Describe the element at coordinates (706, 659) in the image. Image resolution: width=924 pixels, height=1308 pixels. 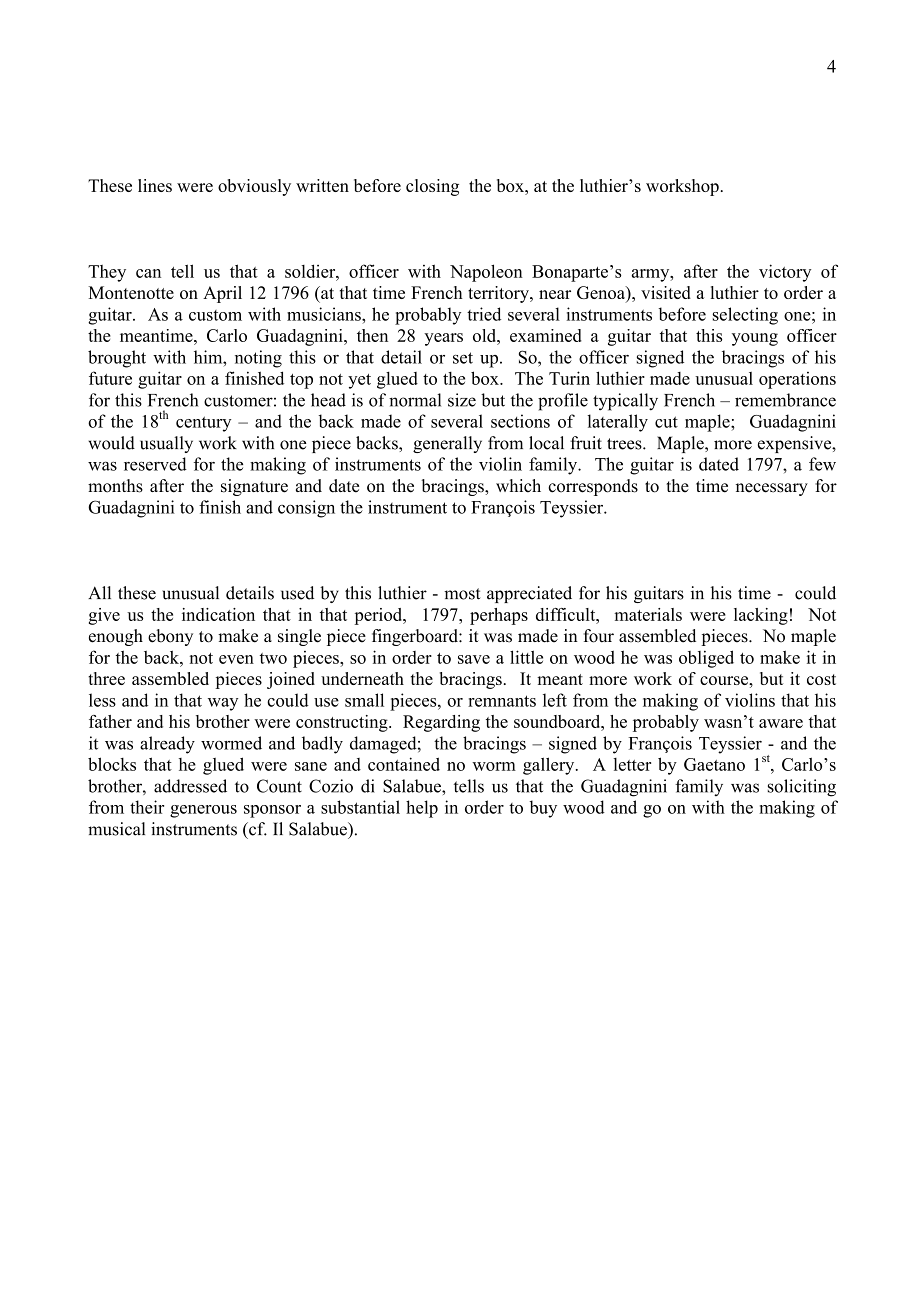
I see `obliged` at that location.
